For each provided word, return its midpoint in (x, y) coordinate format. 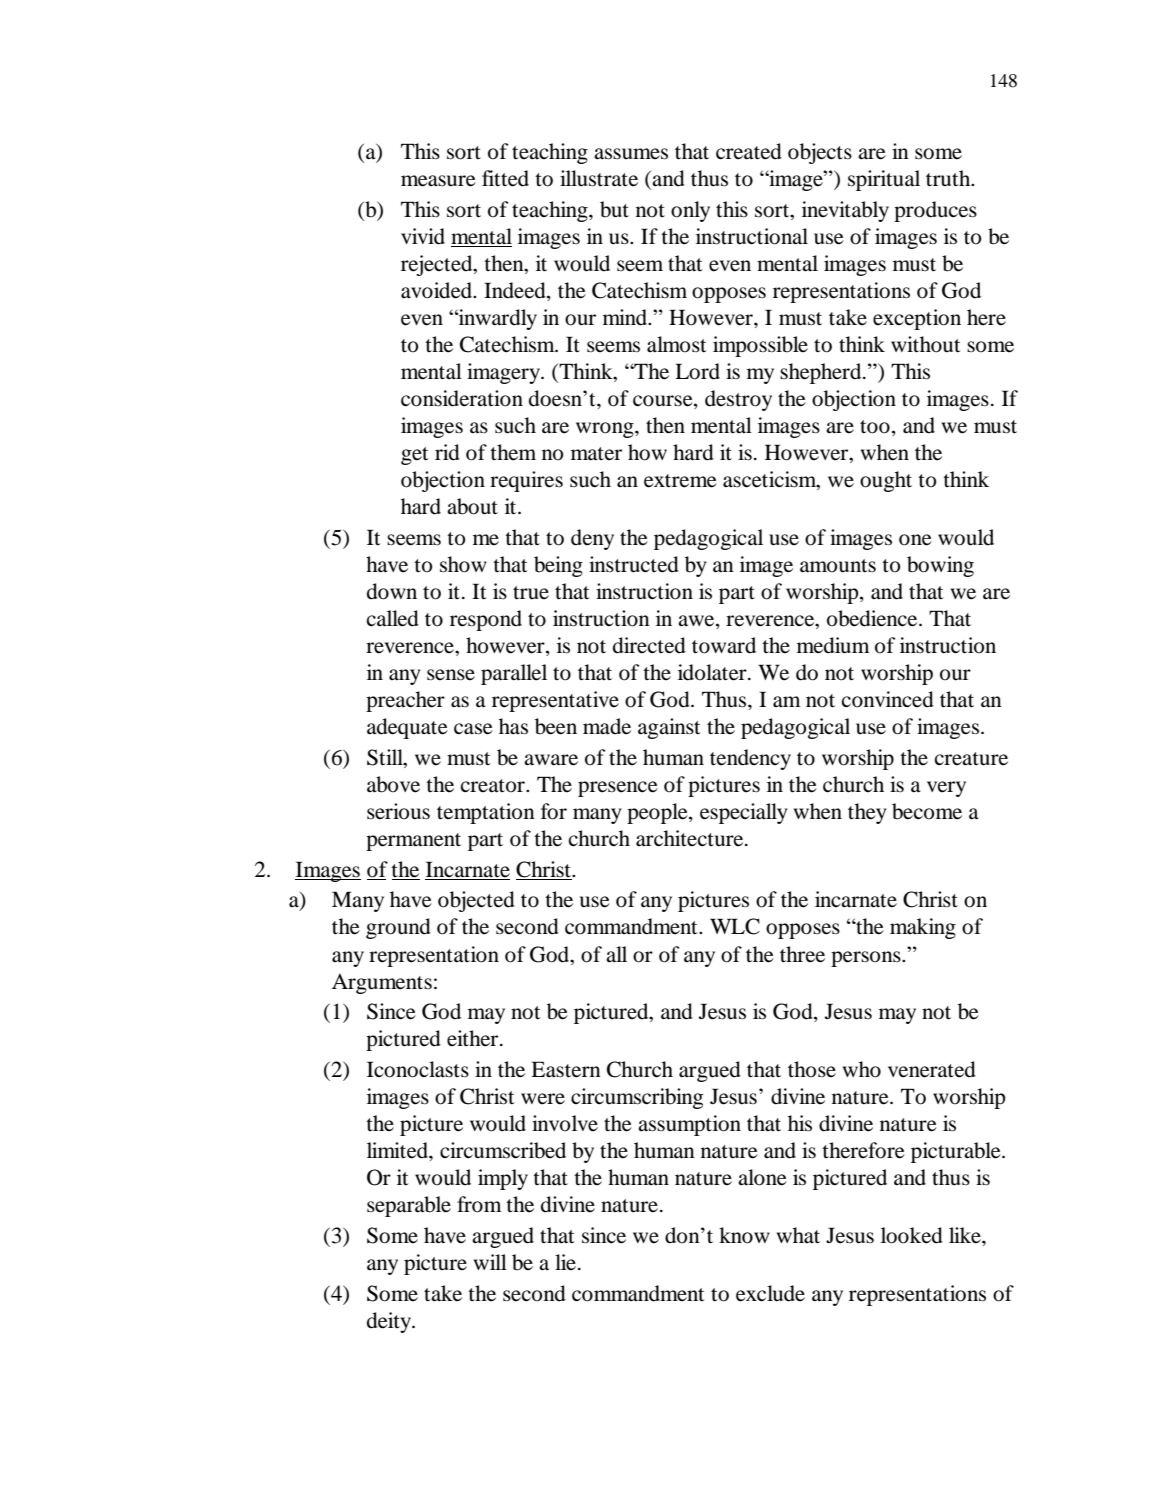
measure (438, 181)
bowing (940, 566)
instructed (634, 564)
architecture (691, 838)
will (490, 1262)
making (923, 928)
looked (912, 1235)
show (463, 564)
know (744, 1235)
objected (476, 901)
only (690, 211)
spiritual (884, 180)
